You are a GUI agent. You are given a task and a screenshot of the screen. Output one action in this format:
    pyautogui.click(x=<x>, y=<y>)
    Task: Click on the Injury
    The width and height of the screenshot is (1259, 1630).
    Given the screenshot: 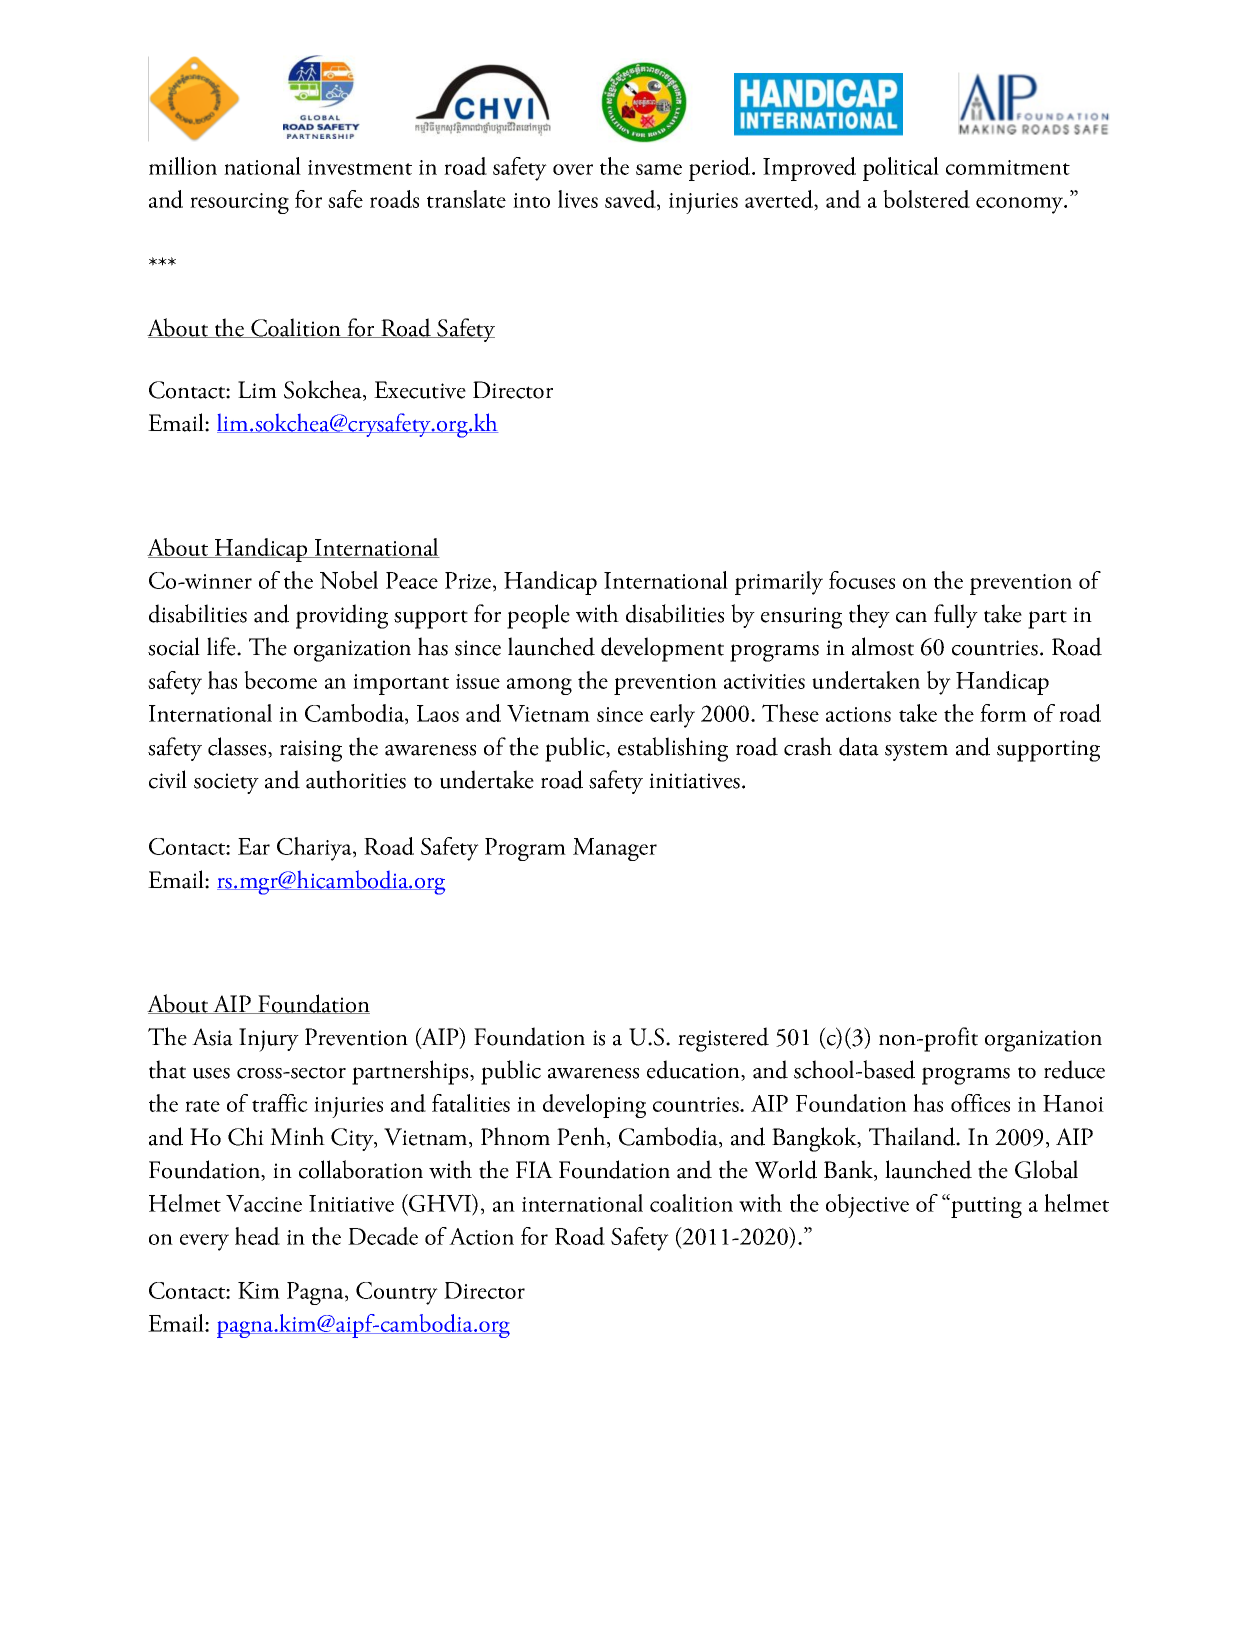 What is the action you would take?
    pyautogui.click(x=269, y=1040)
